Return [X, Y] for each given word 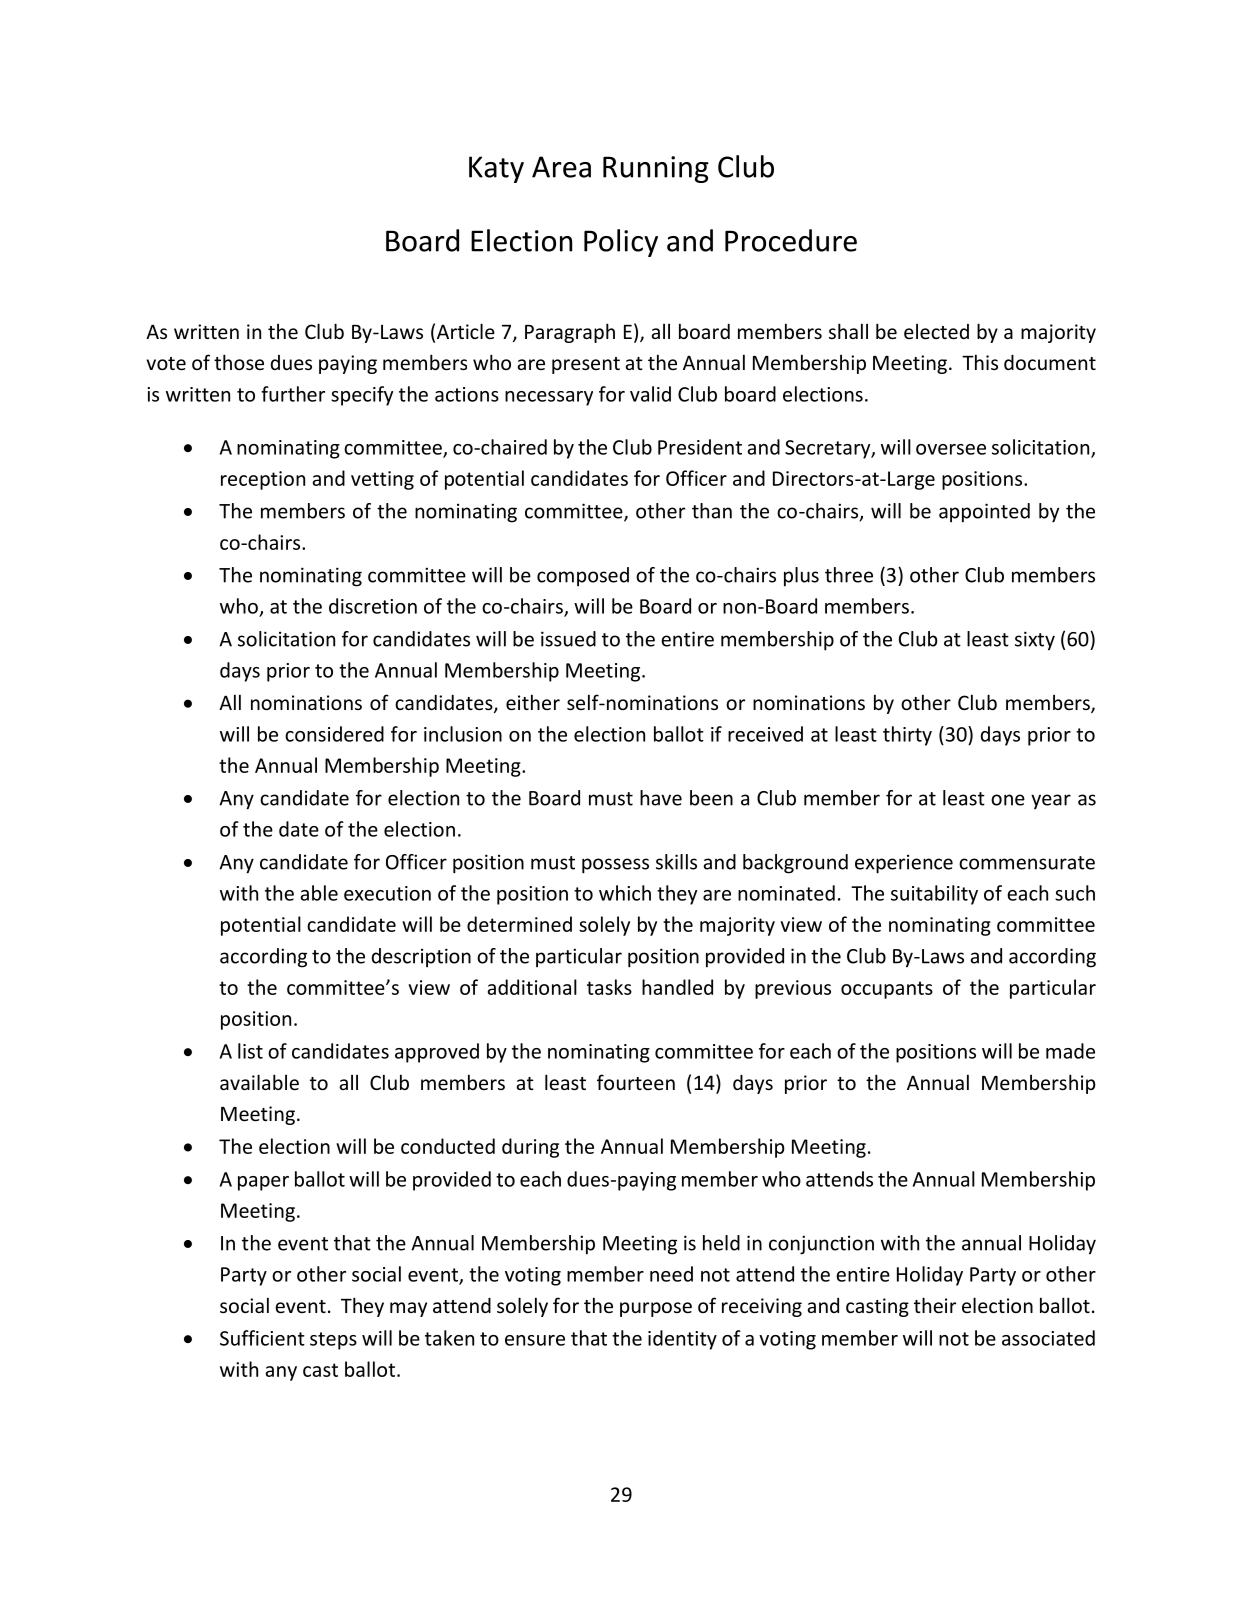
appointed [984, 513]
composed [583, 576]
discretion [373, 606]
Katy [496, 169]
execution [387, 893]
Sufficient [262, 1338]
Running [656, 169]
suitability [934, 895]
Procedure [791, 240]
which [625, 893]
